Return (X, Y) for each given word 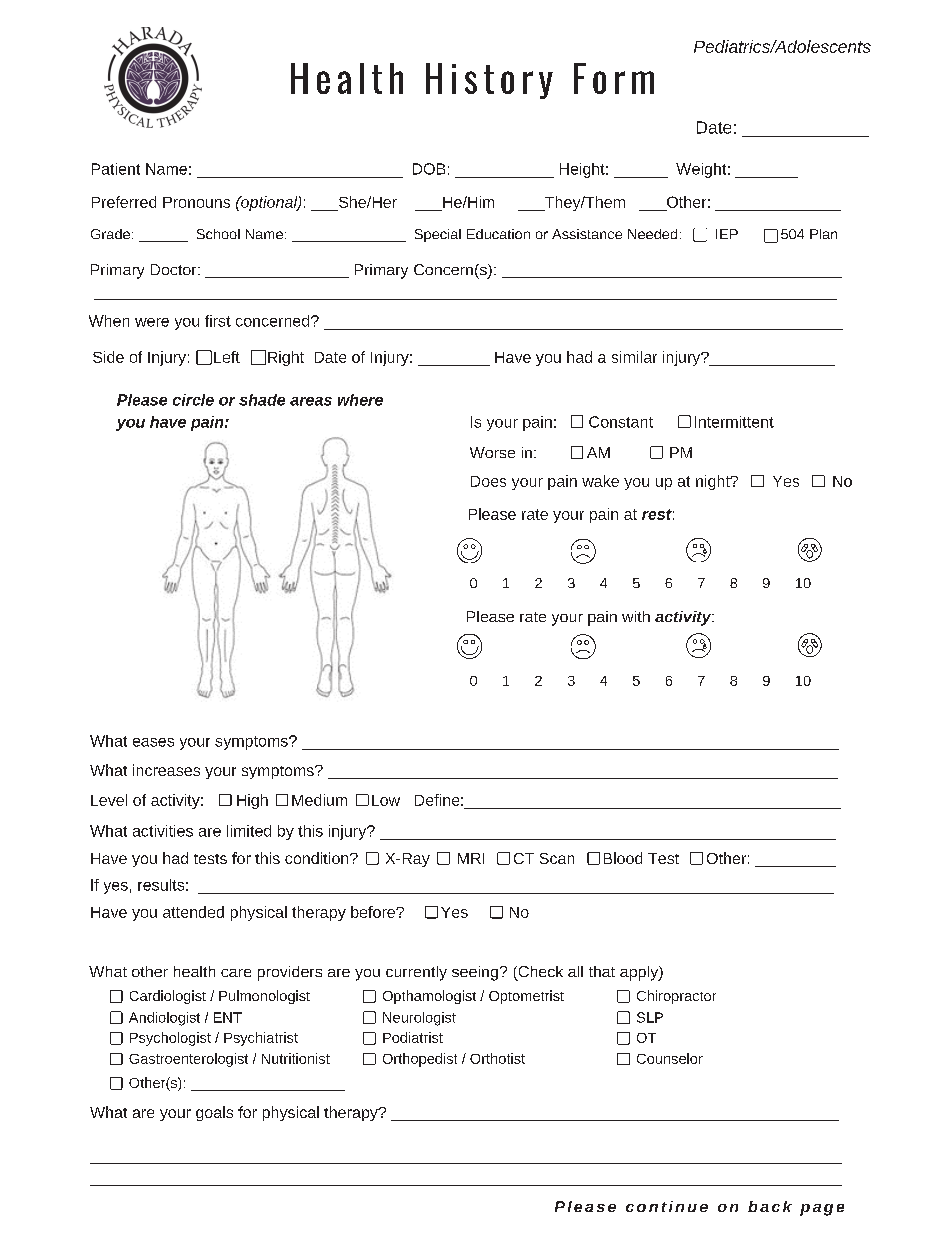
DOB (429, 169)
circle (193, 400)
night (714, 482)
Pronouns (196, 202)
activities (163, 831)
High (252, 801)
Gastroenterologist (188, 1060)
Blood (623, 858)
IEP (727, 234)
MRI (471, 858)
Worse (492, 452)
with (636, 616)
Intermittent (734, 422)
